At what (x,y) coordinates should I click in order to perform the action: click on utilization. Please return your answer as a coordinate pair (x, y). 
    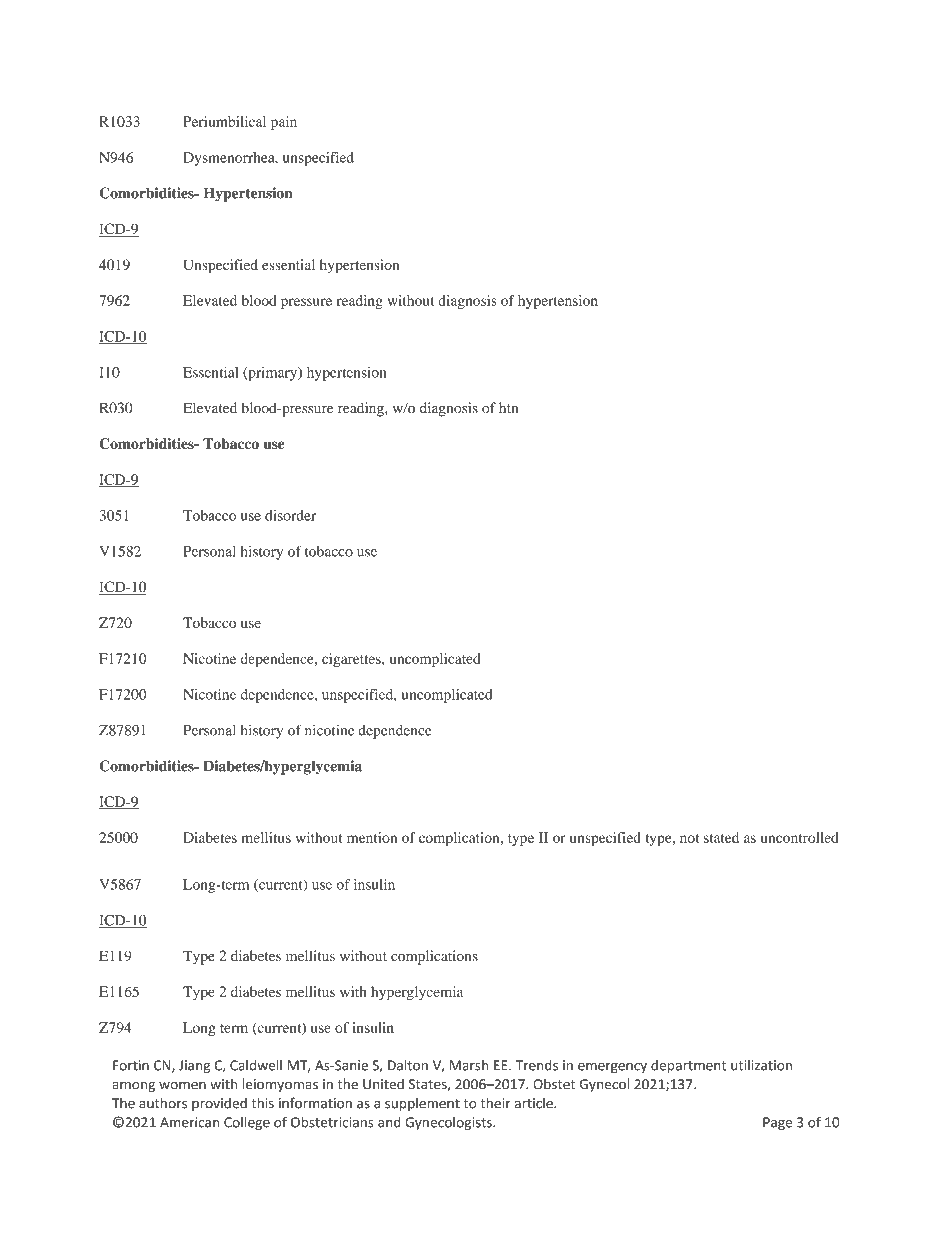
    Looking at the image, I should click on (761, 1065).
